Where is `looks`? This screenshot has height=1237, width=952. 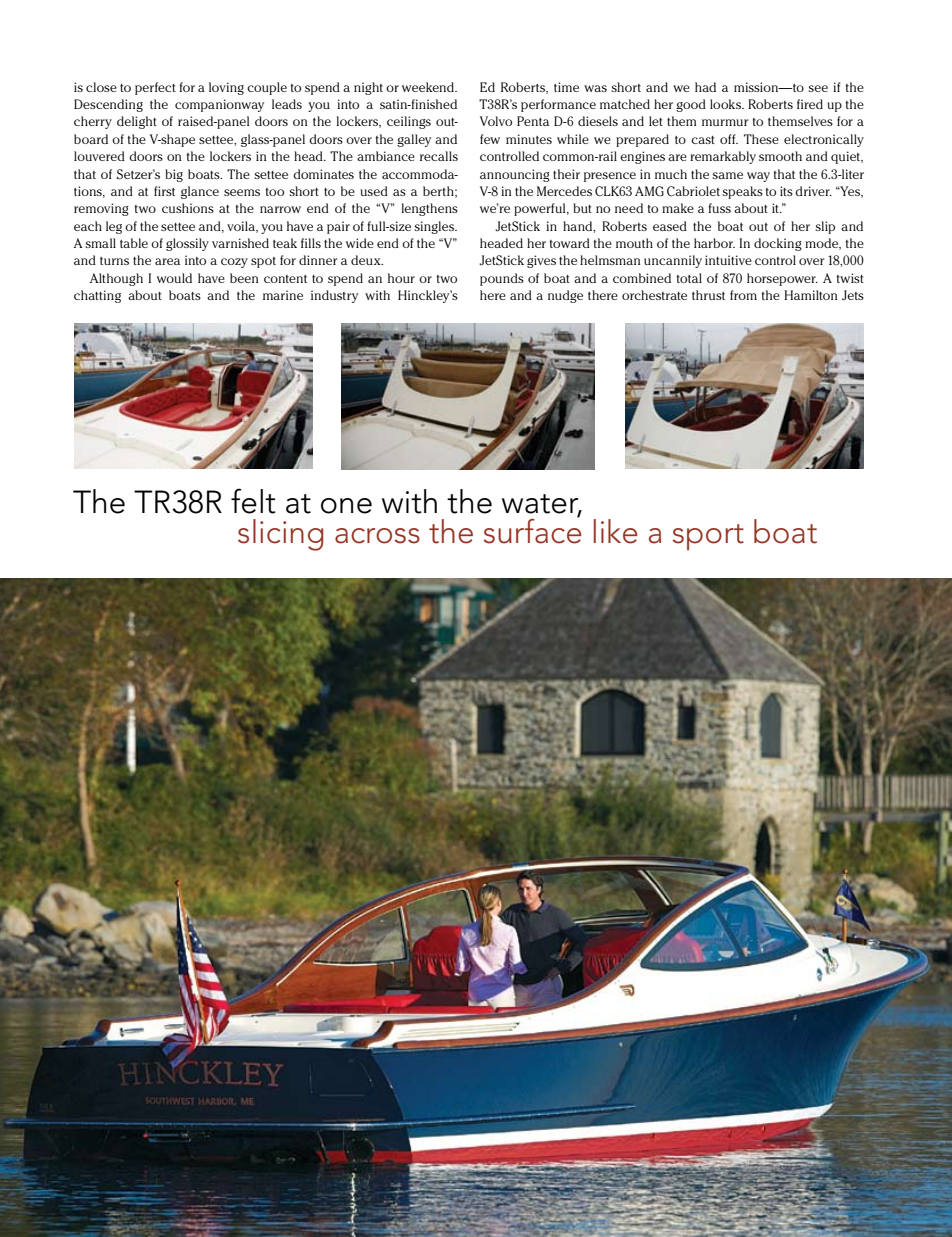 looks is located at coordinates (726, 104).
